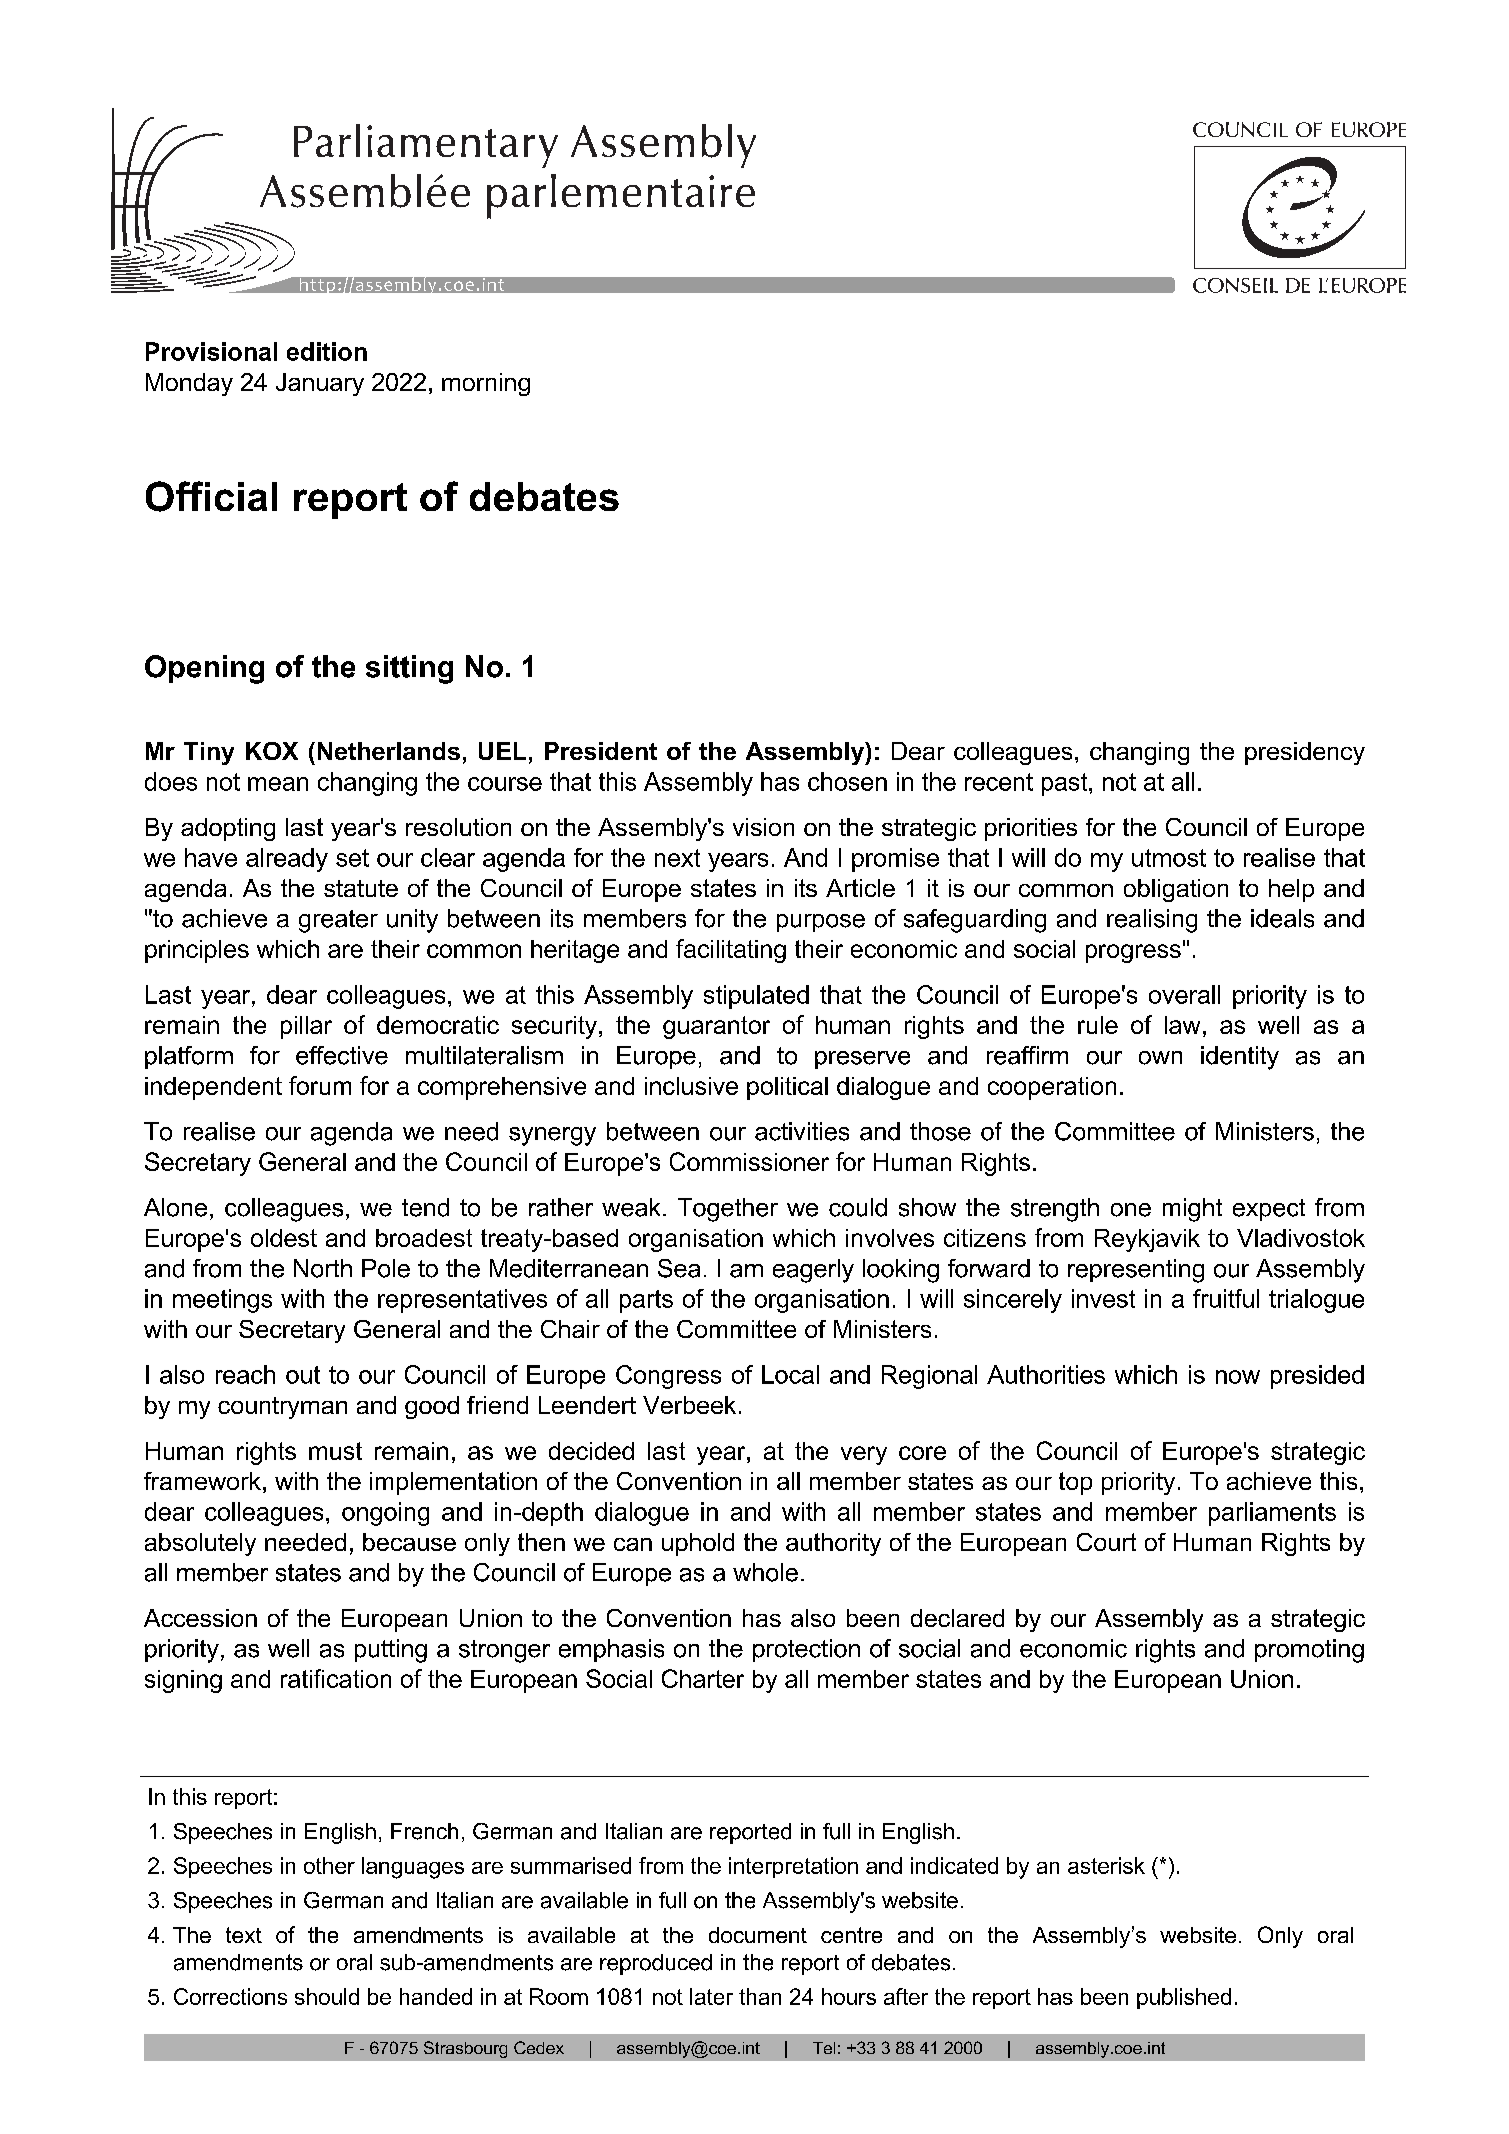 The image size is (1509, 2134). I want to click on presidency, so click(1305, 753).
